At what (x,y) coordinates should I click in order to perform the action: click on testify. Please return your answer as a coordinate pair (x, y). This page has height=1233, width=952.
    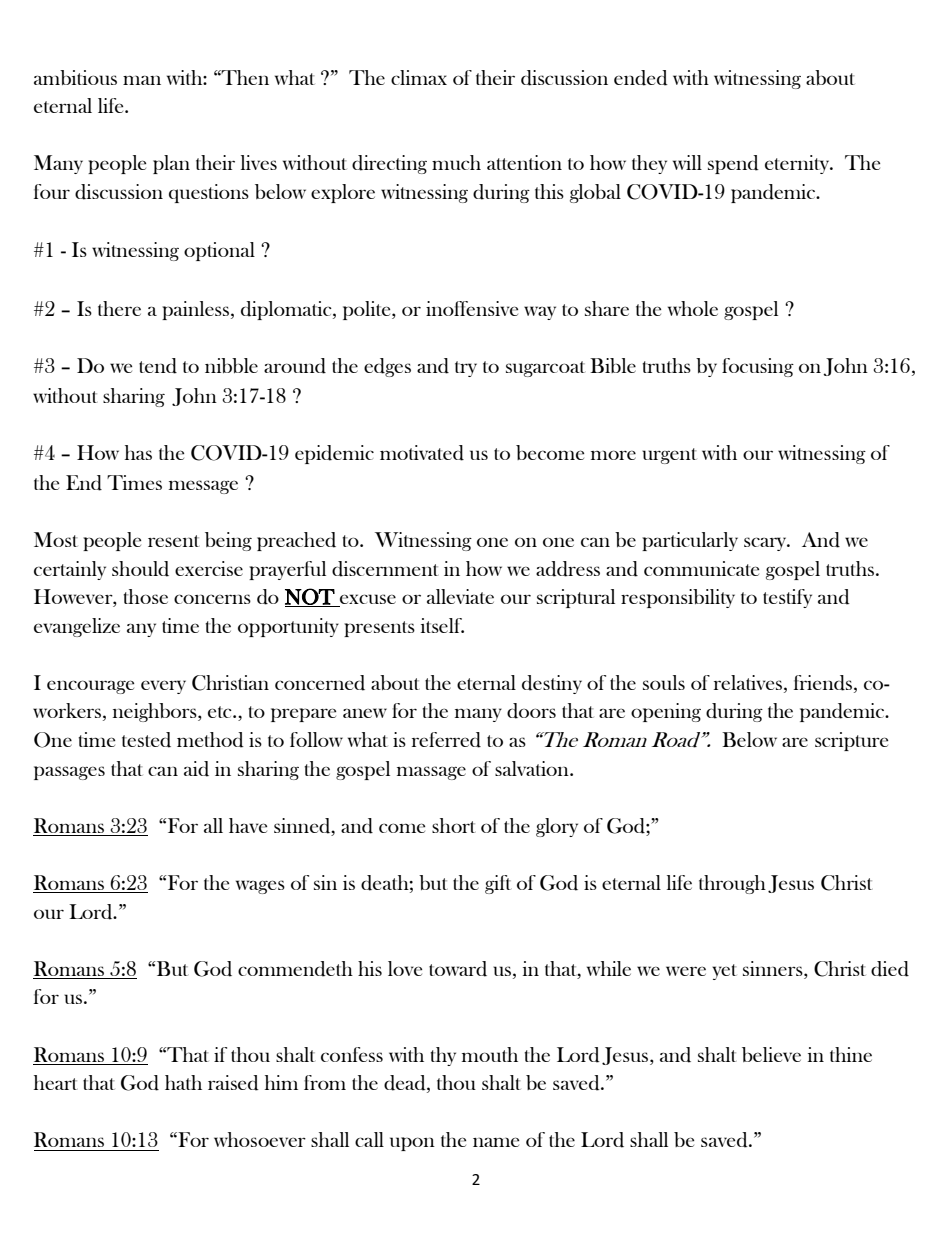
    Looking at the image, I should click on (787, 598).
